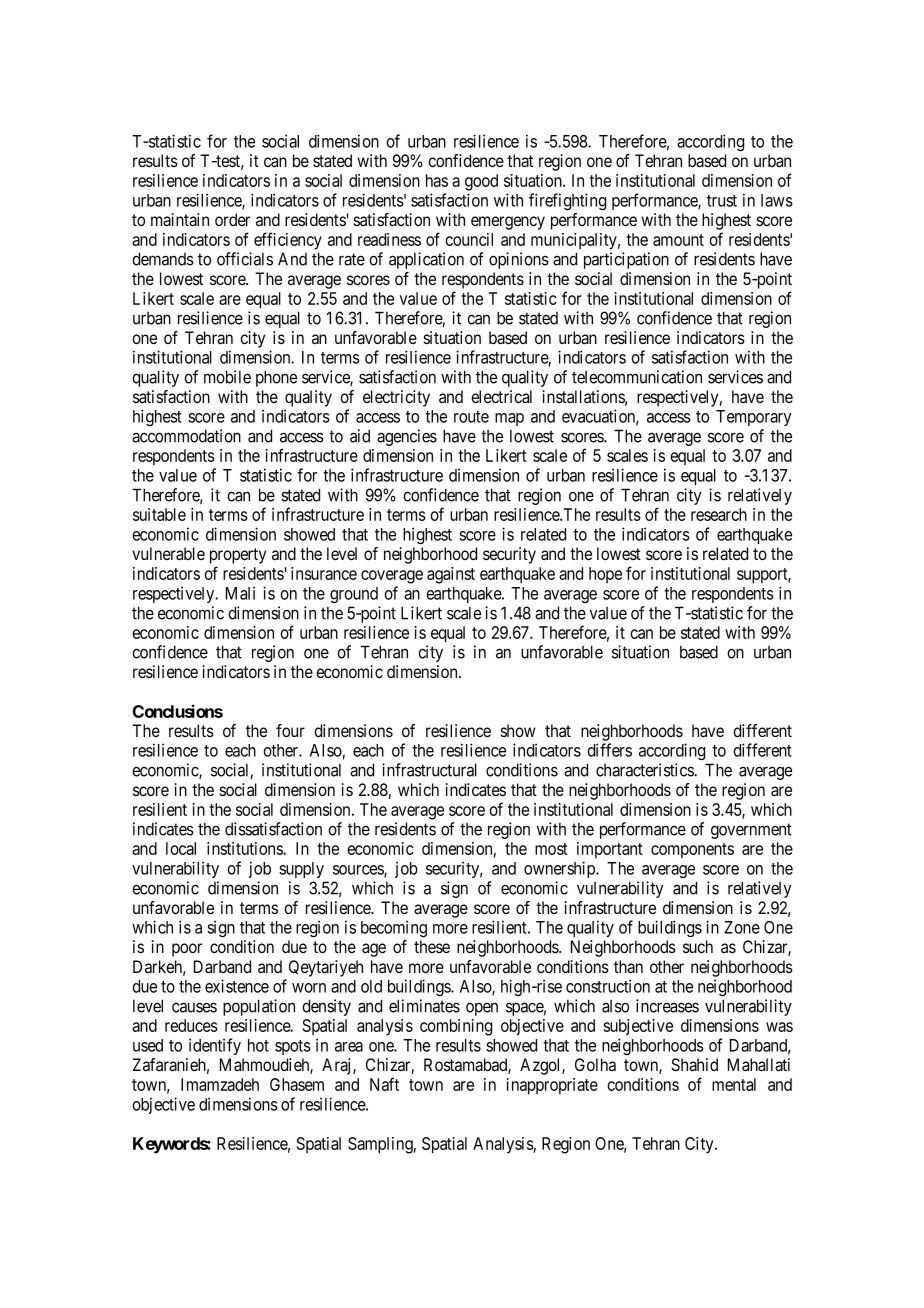 The height and width of the screenshot is (1308, 924). Describe the element at coordinates (694, 1065) in the screenshot. I see `Shahid` at that location.
